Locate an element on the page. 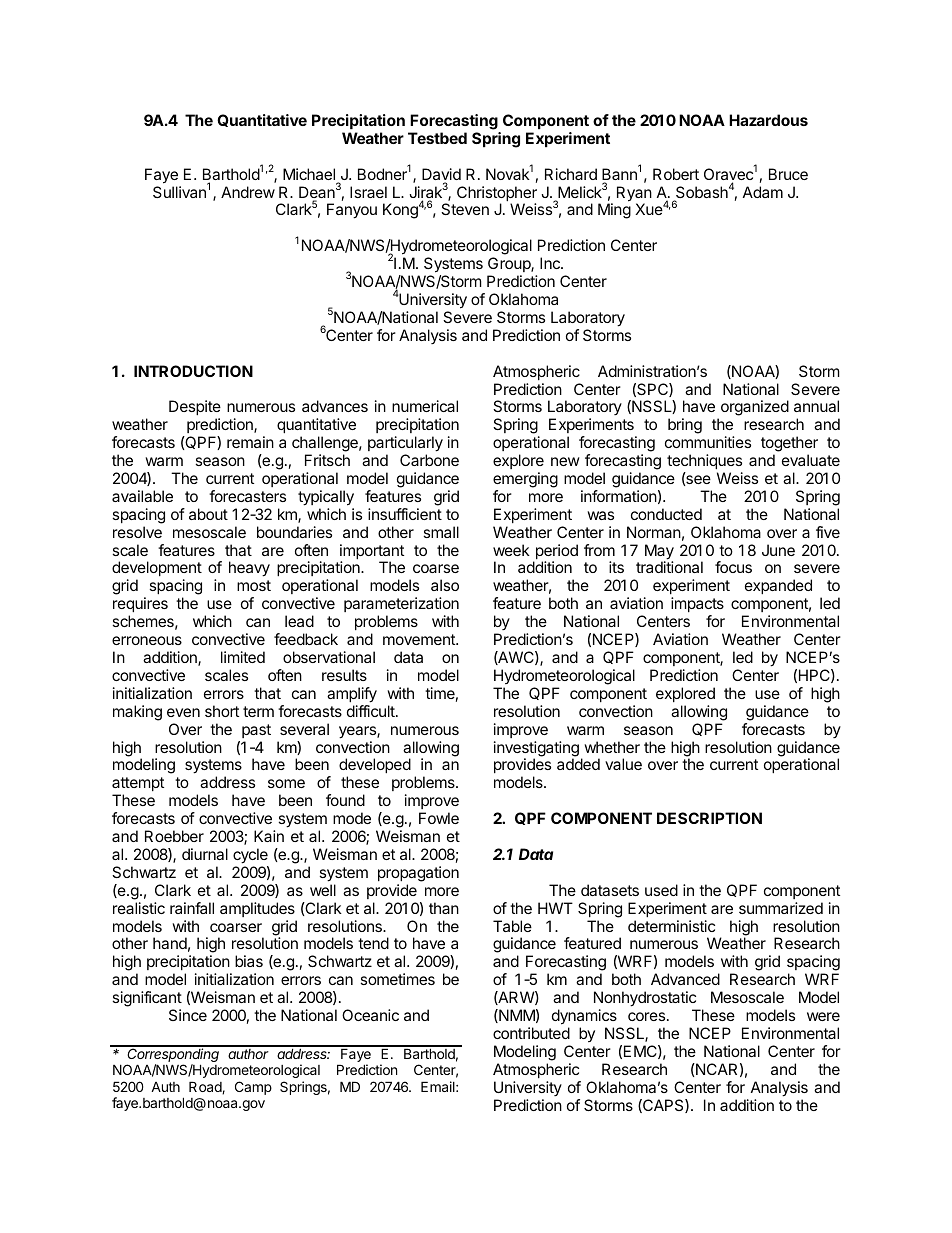  Camp is located at coordinates (253, 1088).
